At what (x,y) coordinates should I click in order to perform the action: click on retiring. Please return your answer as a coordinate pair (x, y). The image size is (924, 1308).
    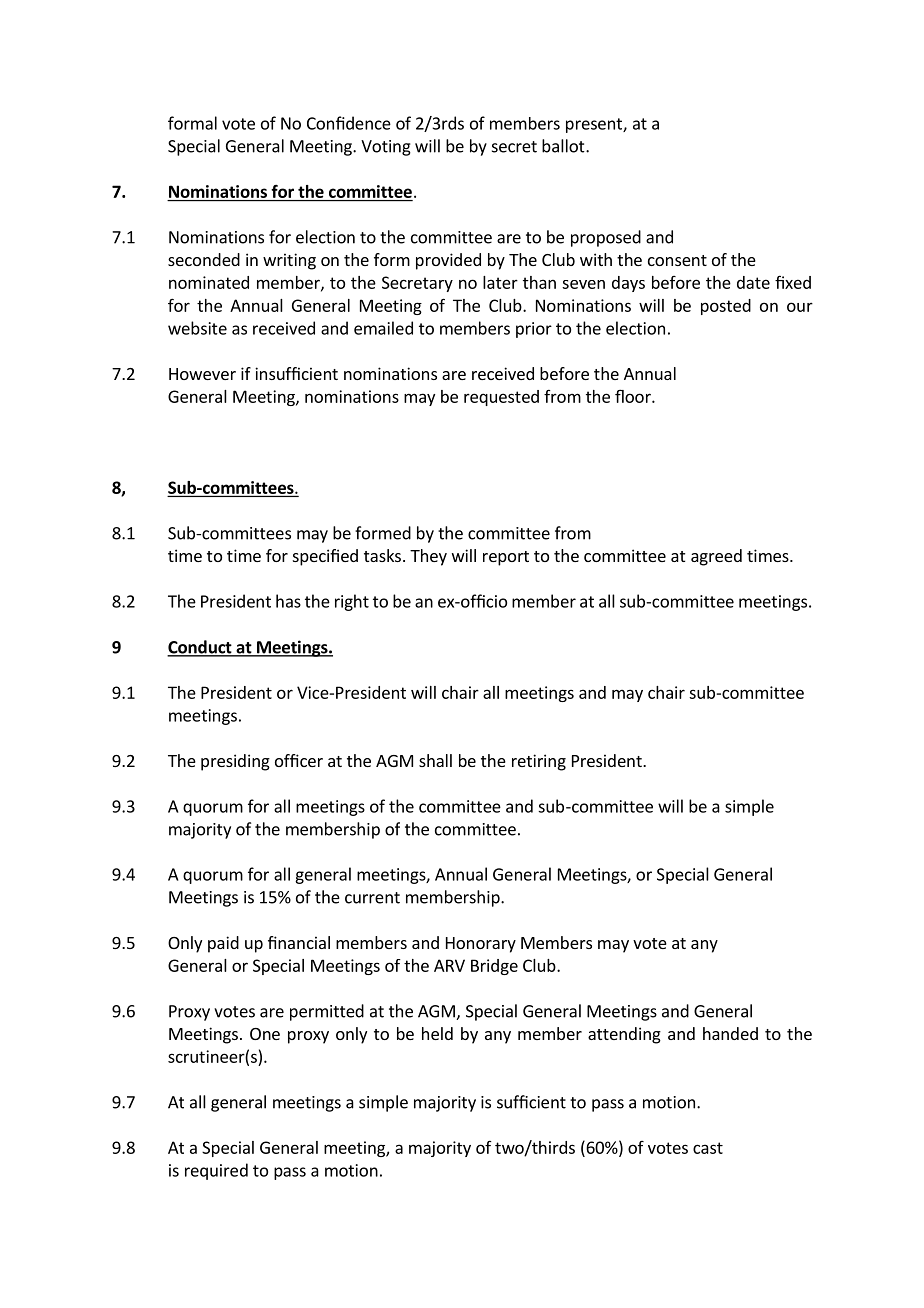
    Looking at the image, I should click on (539, 762).
